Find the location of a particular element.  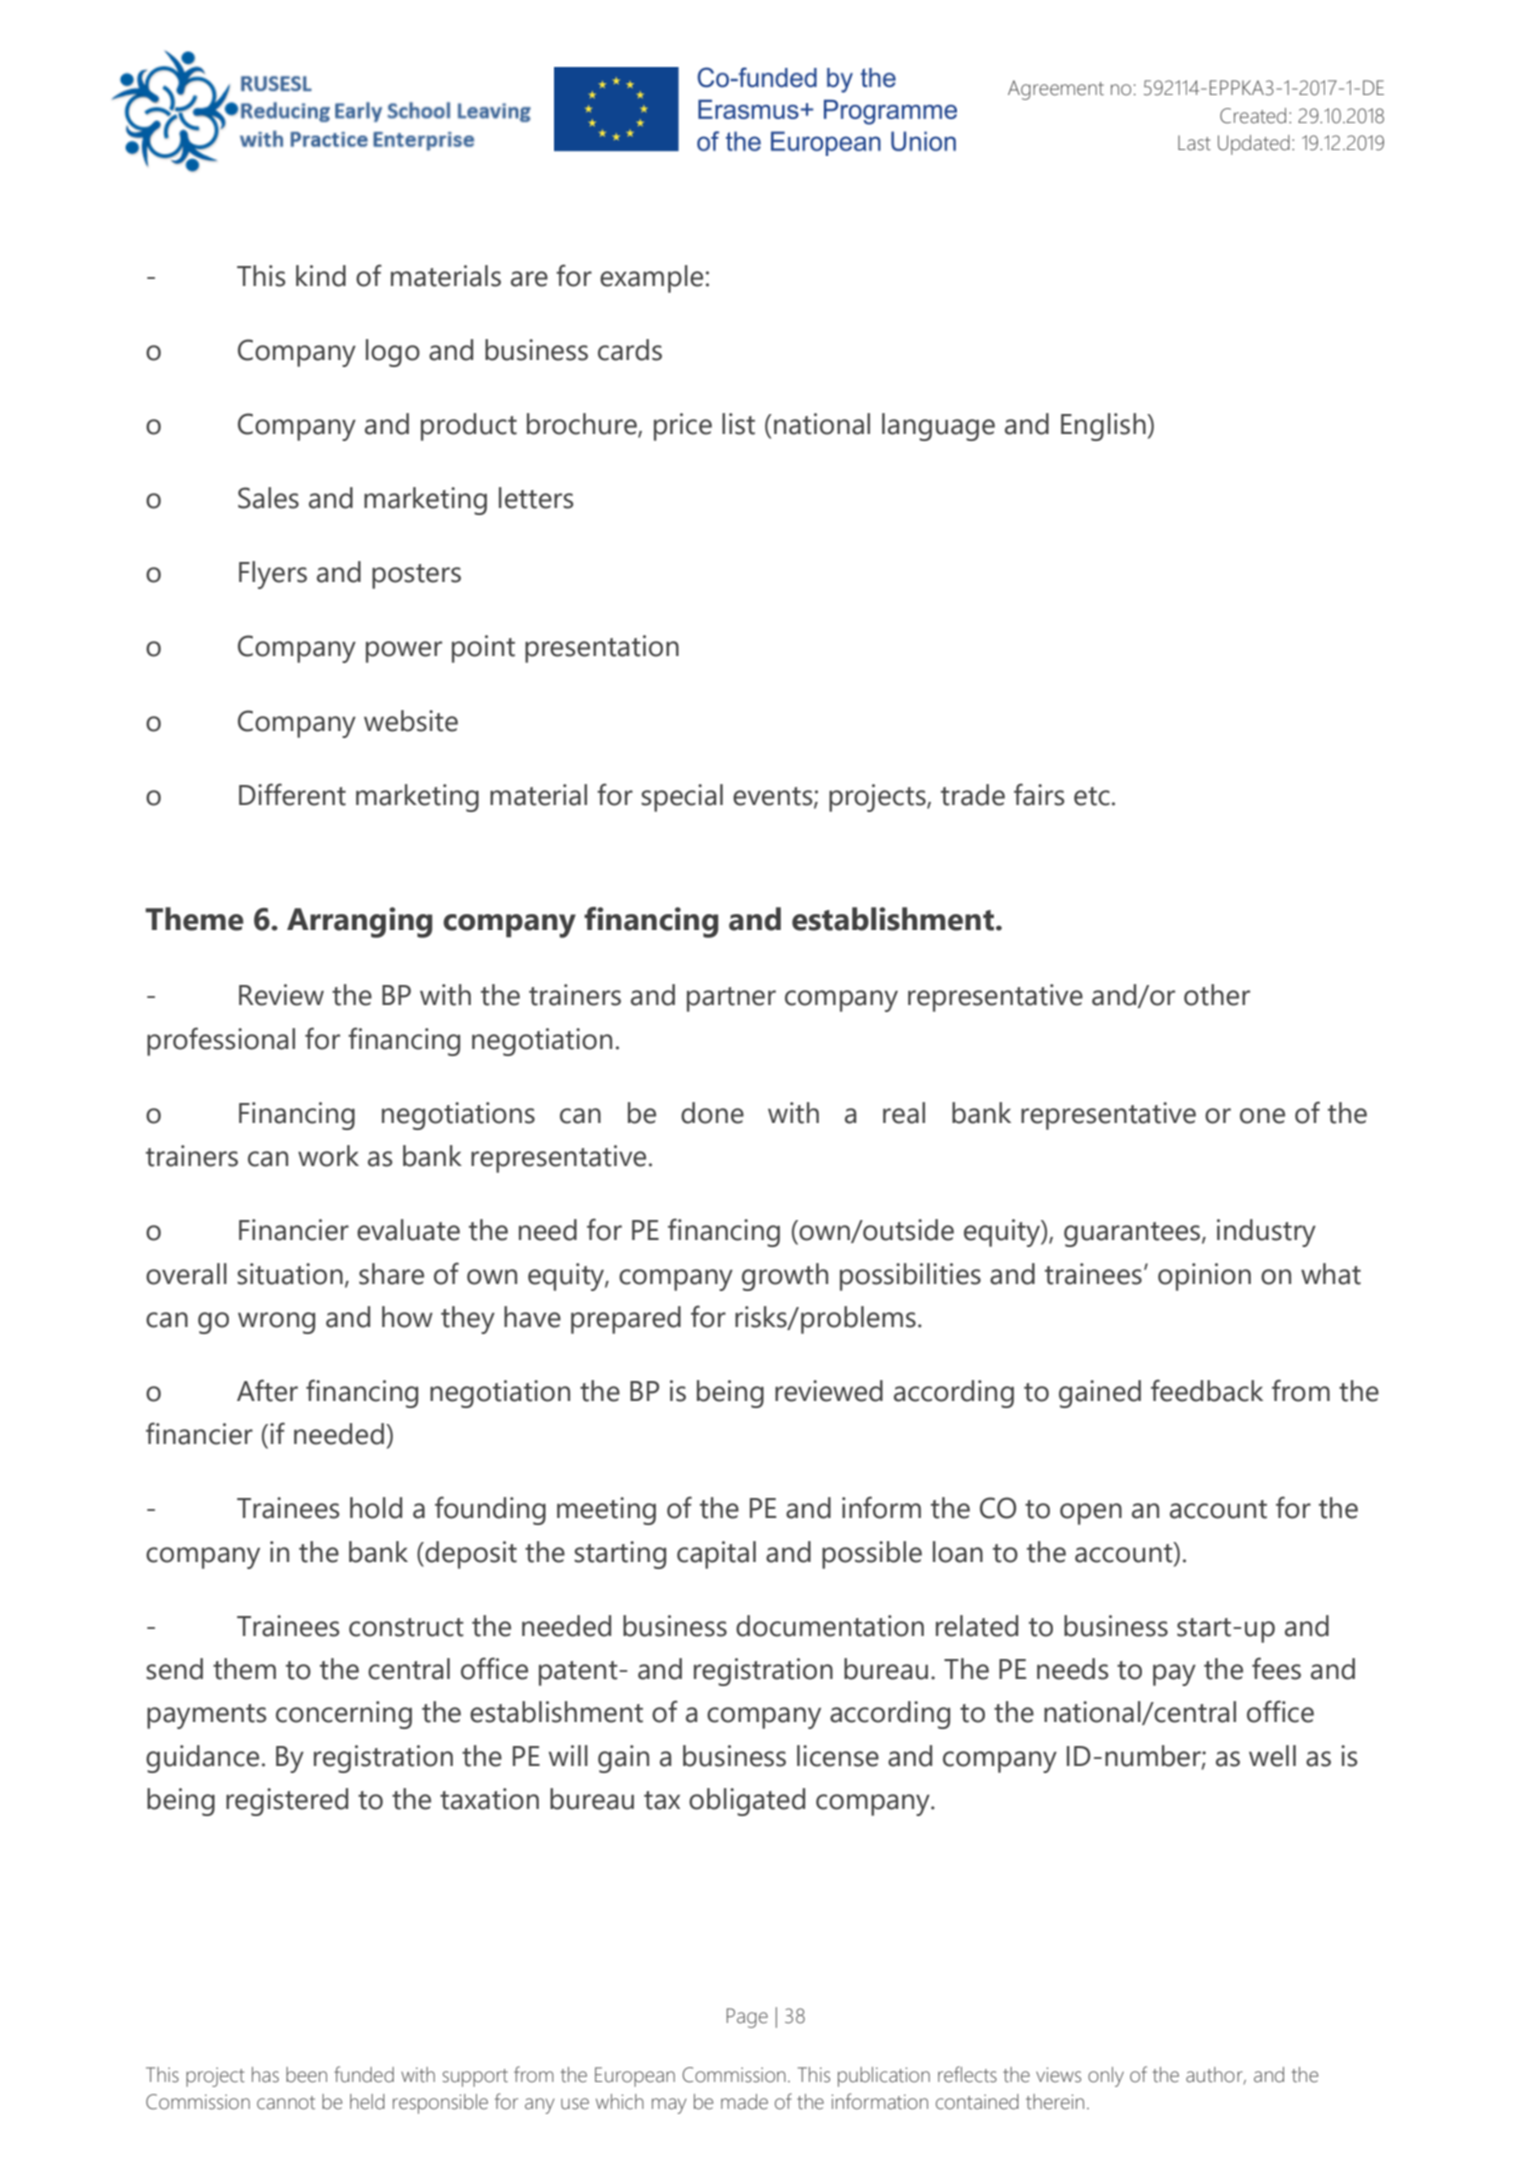

hold is located at coordinates (376, 1508).
